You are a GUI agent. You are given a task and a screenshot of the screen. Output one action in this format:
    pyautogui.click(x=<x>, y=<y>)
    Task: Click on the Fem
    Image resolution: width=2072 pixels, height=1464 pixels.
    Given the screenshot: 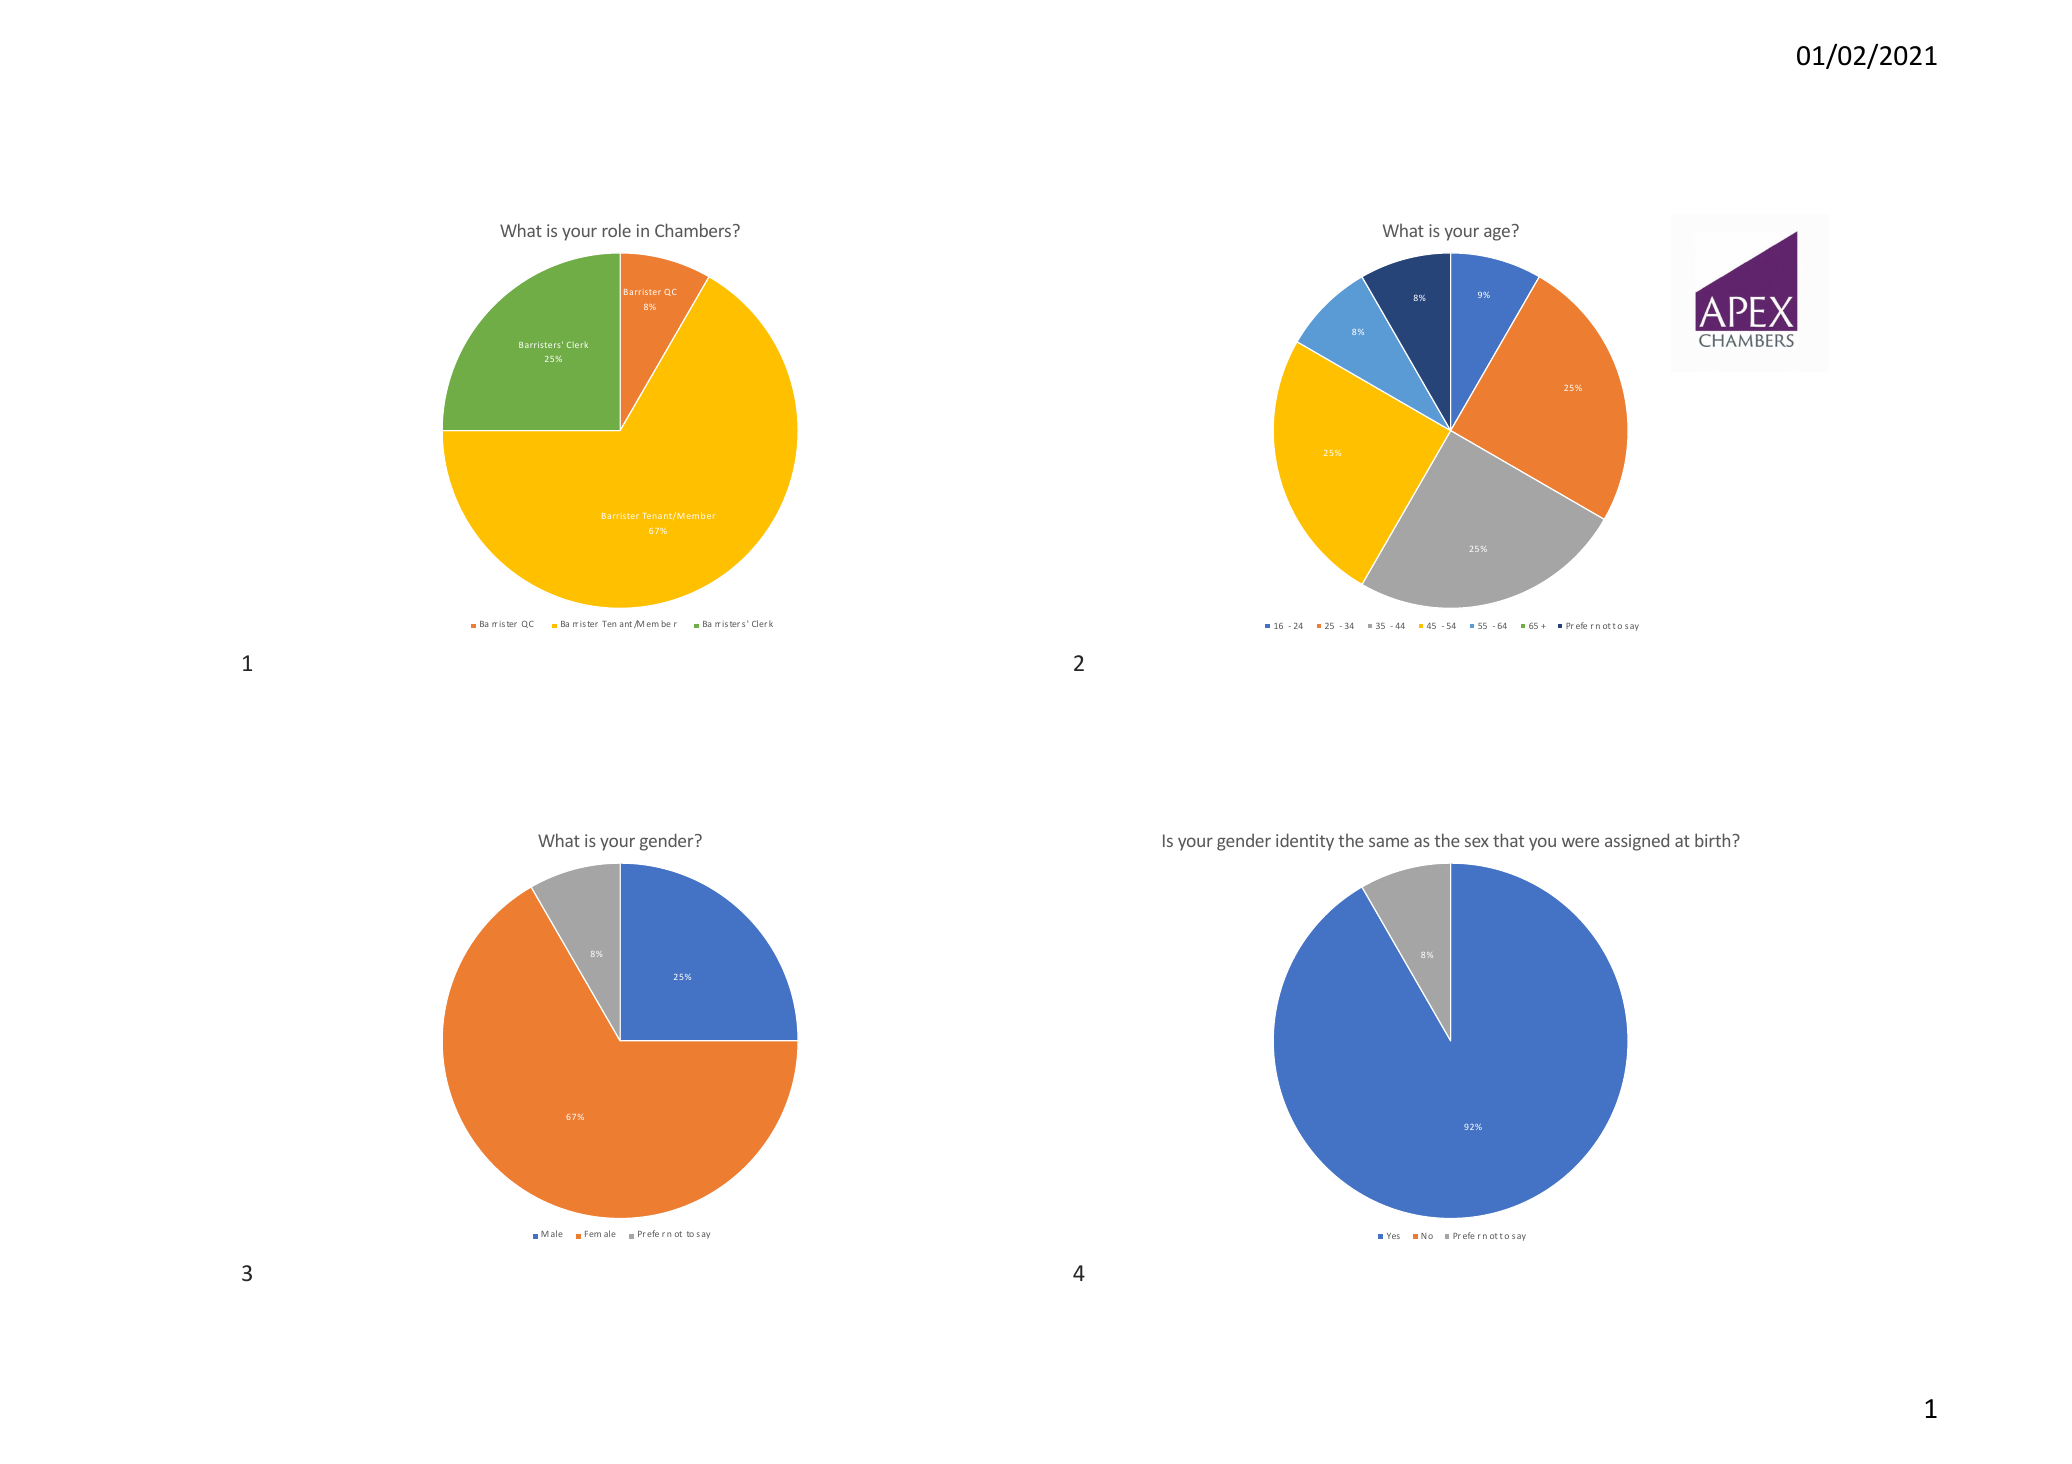 What is the action you would take?
    pyautogui.click(x=593, y=1234)
